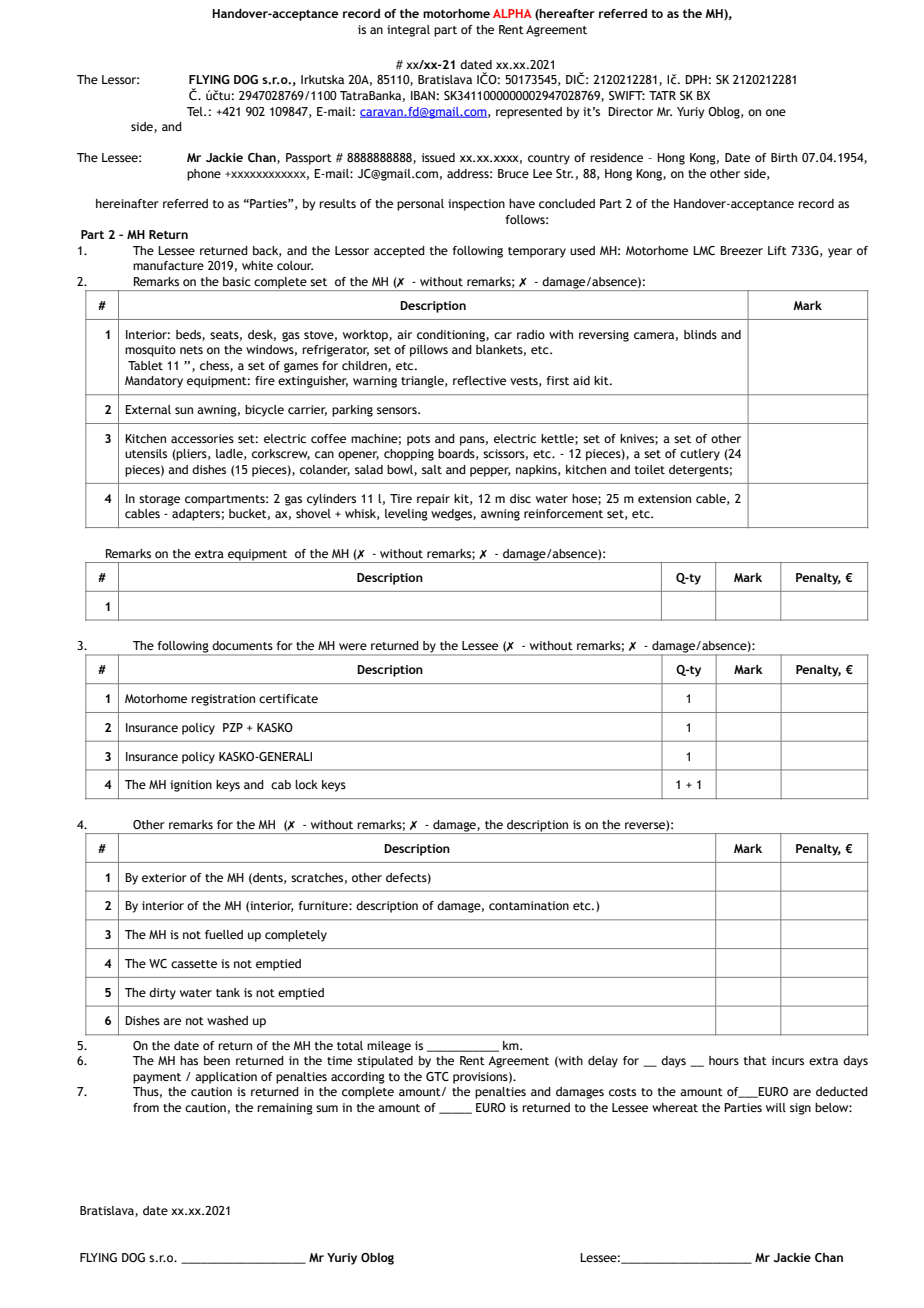 The height and width of the document is (1308, 924). Describe the element at coordinates (204, 175) in the document. I see `phone` at that location.
